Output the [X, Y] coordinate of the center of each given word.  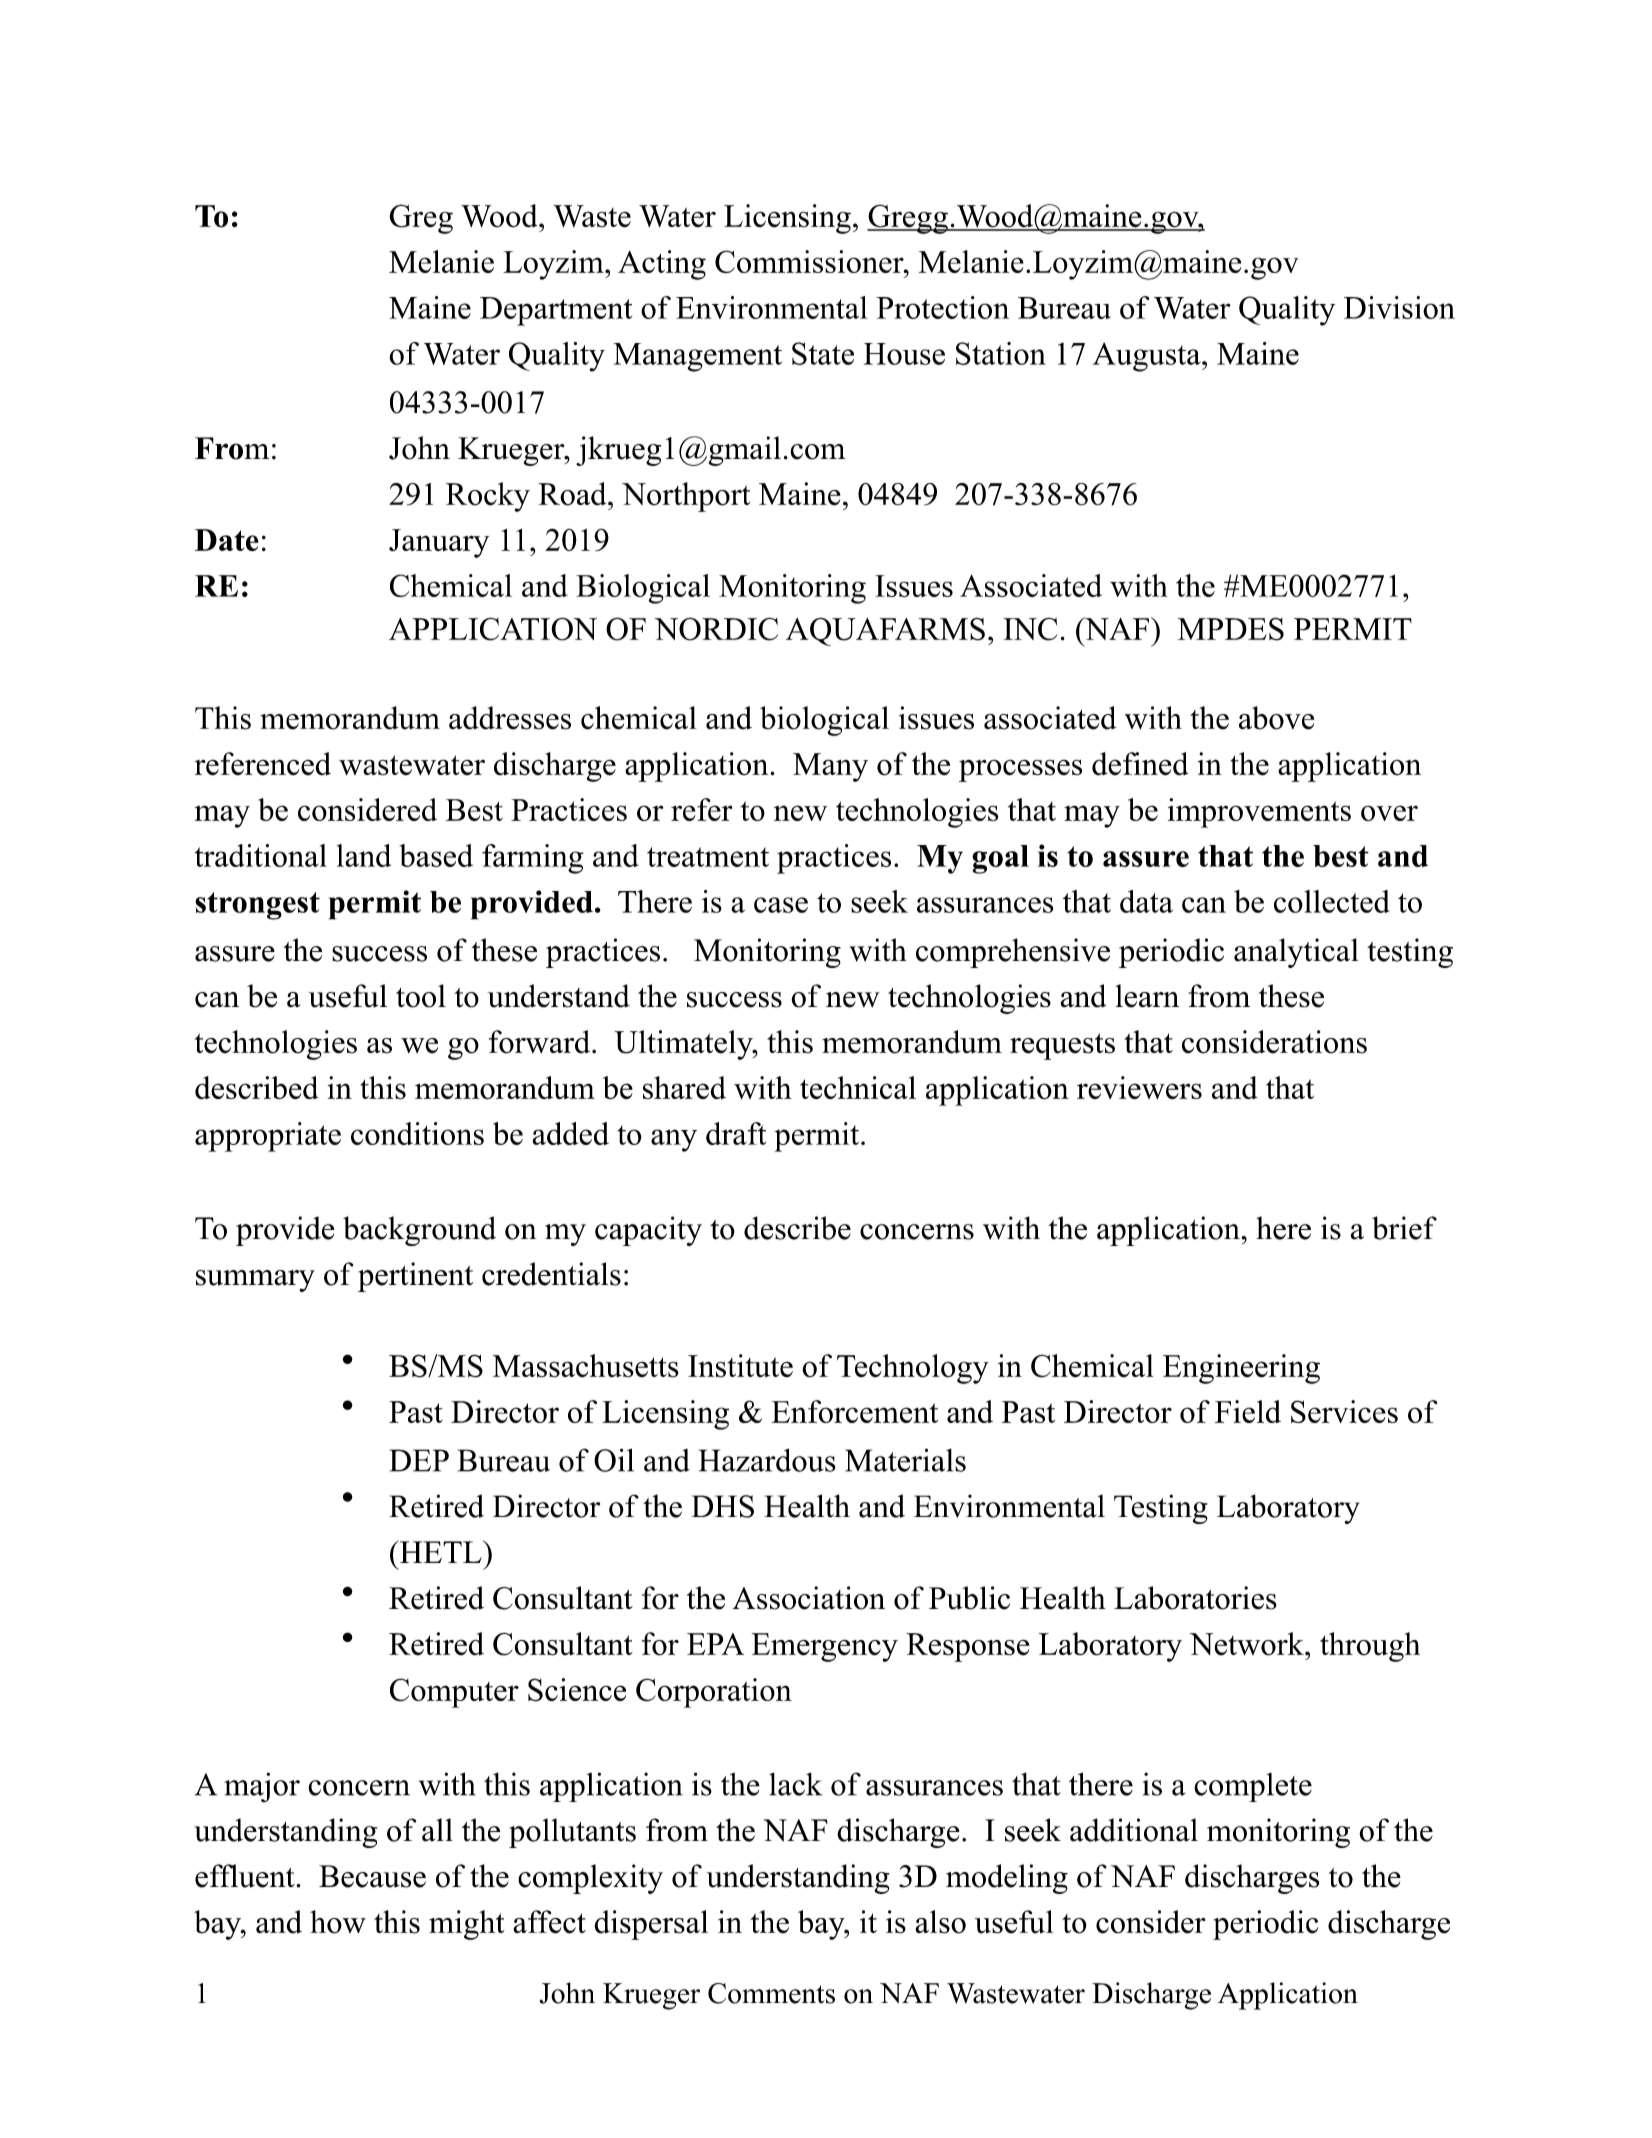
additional [1134, 1830]
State [823, 353]
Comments [771, 1993]
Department [556, 311]
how [338, 1922]
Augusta [1148, 357]
